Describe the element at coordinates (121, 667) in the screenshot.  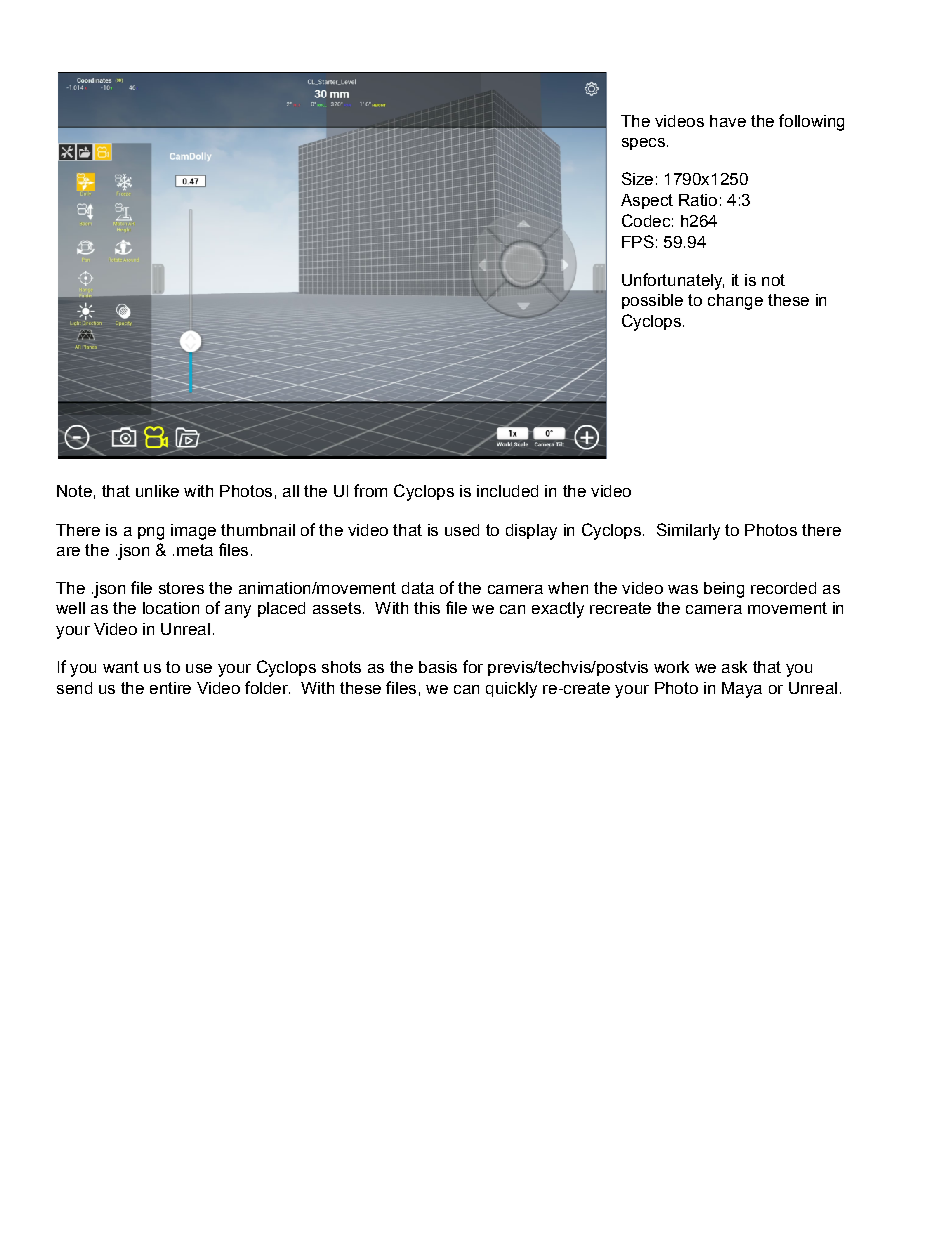
I see `want` at that location.
